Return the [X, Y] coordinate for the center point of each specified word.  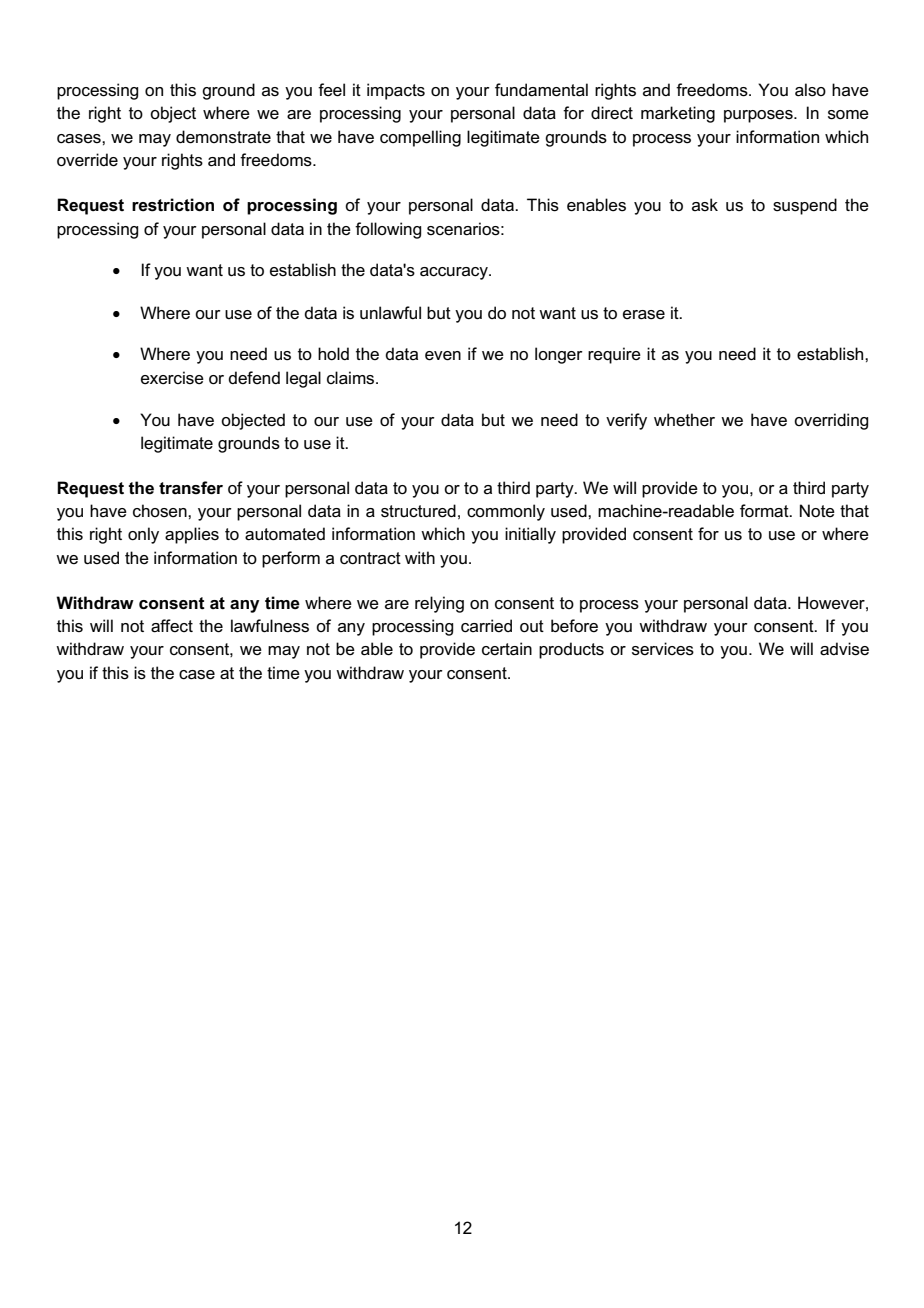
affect [172, 626]
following [388, 230]
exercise [172, 378]
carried [486, 626]
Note [817, 511]
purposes [759, 116]
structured [418, 511]
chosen [161, 511]
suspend [805, 206]
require [614, 355]
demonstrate [223, 137]
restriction [173, 205]
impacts [396, 91]
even [443, 356]
